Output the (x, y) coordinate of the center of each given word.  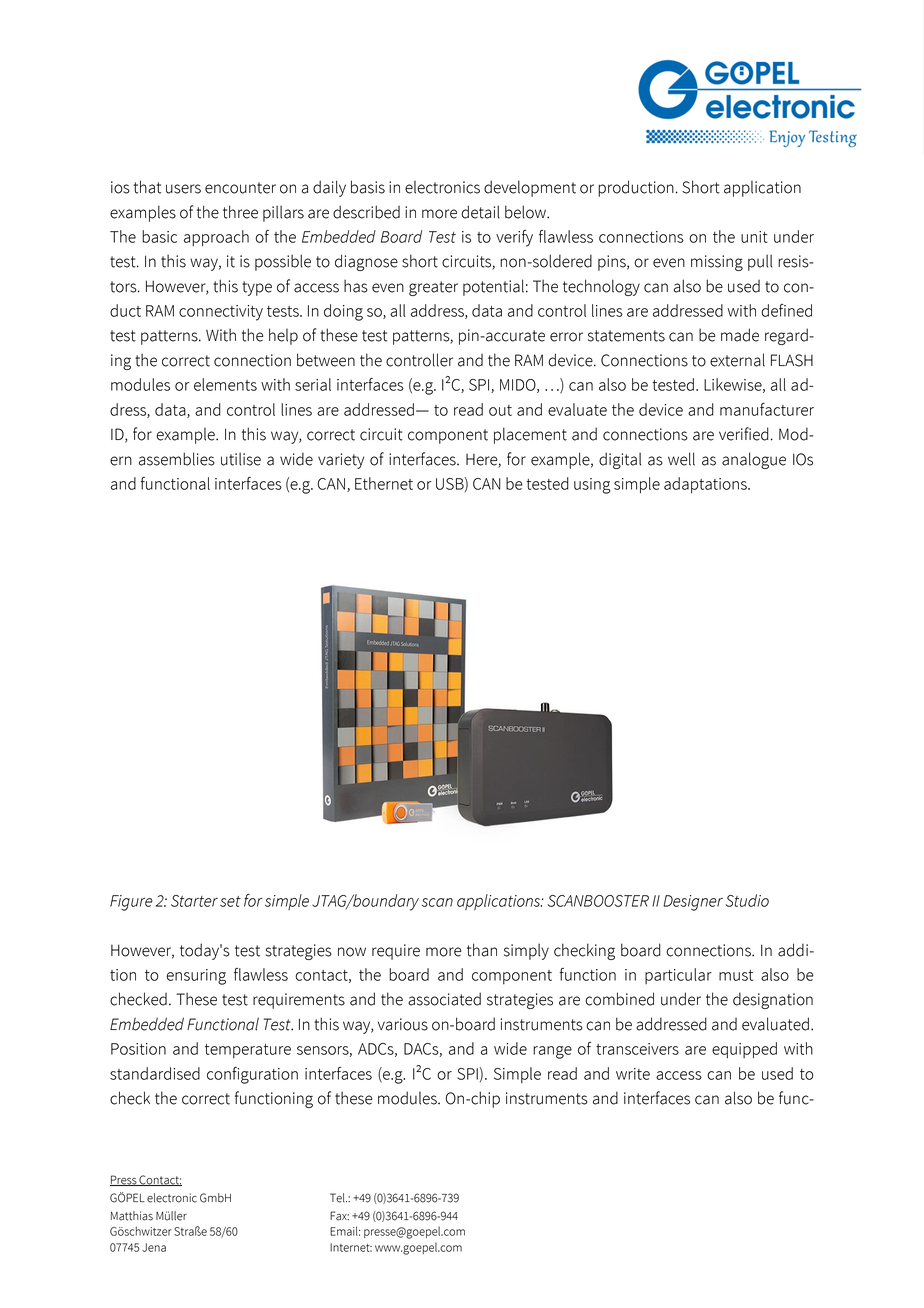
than (482, 950)
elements (225, 384)
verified (745, 434)
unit (754, 237)
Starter (194, 901)
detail (480, 212)
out (500, 410)
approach (216, 238)
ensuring (196, 977)
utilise (241, 459)
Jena (154, 1247)
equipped (744, 1050)
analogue (754, 460)
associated (444, 999)
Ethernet (384, 483)
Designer (693, 903)
